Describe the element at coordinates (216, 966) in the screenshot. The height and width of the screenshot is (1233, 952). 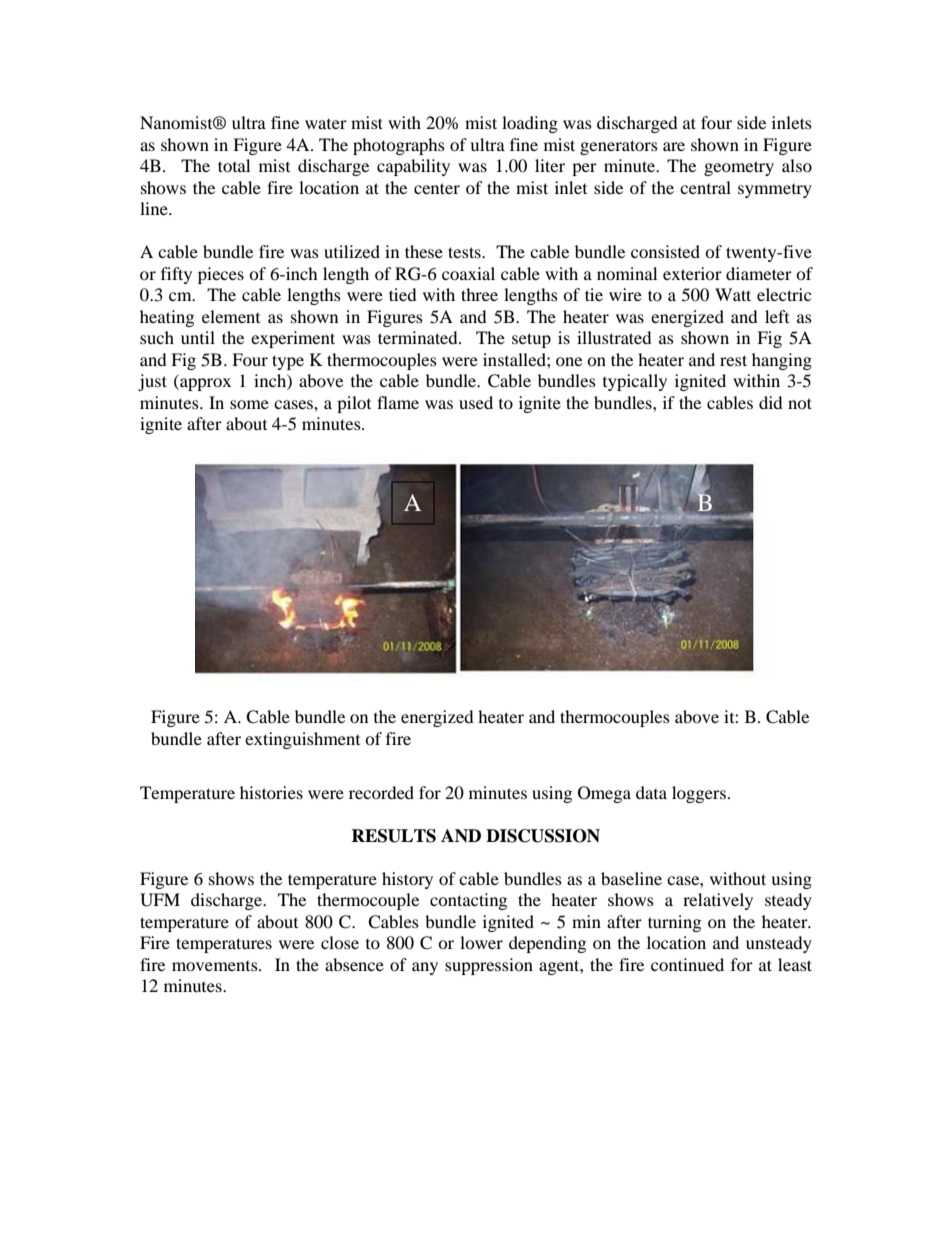
I see `movements` at that location.
